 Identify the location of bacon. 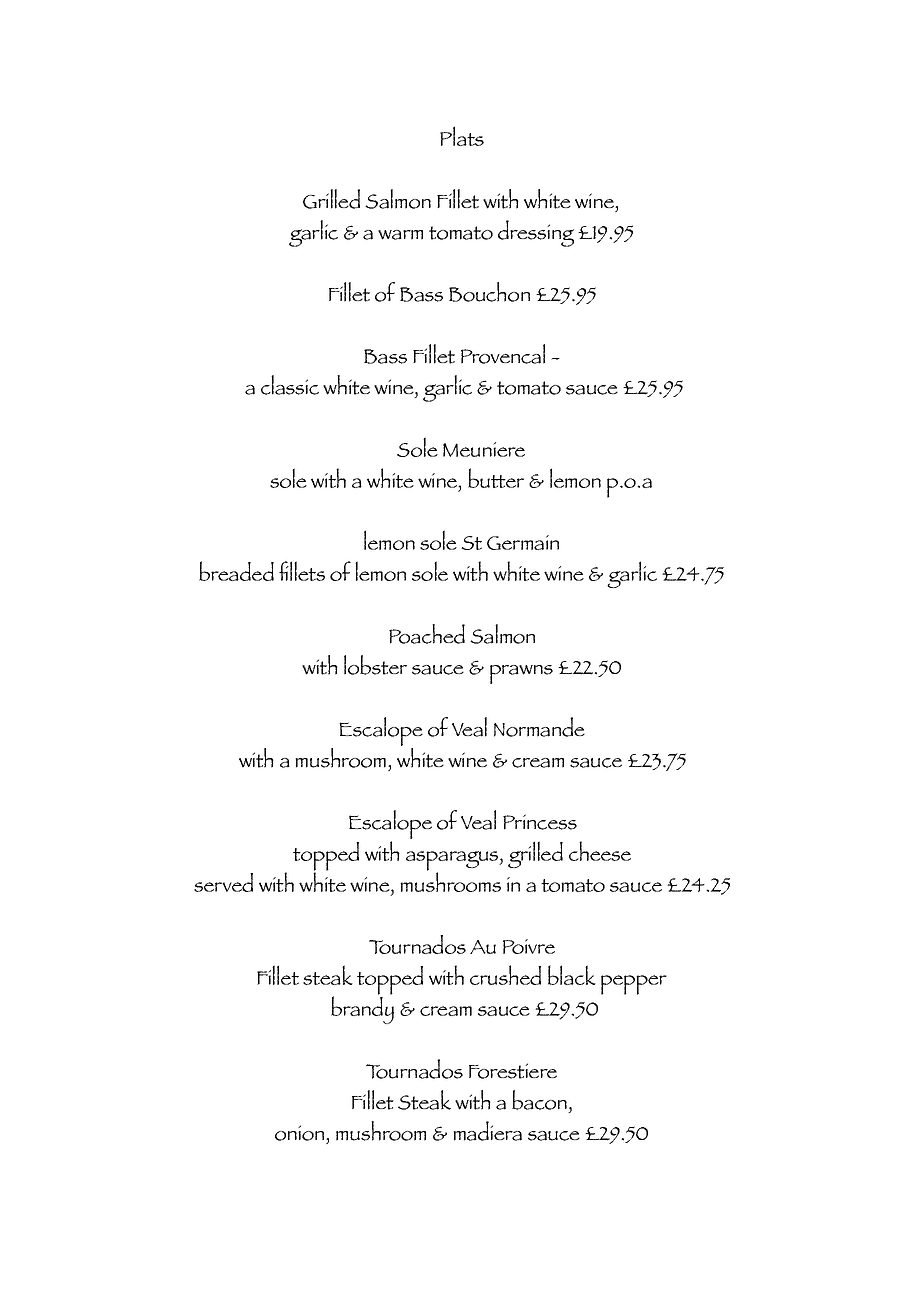
(539, 1100).
